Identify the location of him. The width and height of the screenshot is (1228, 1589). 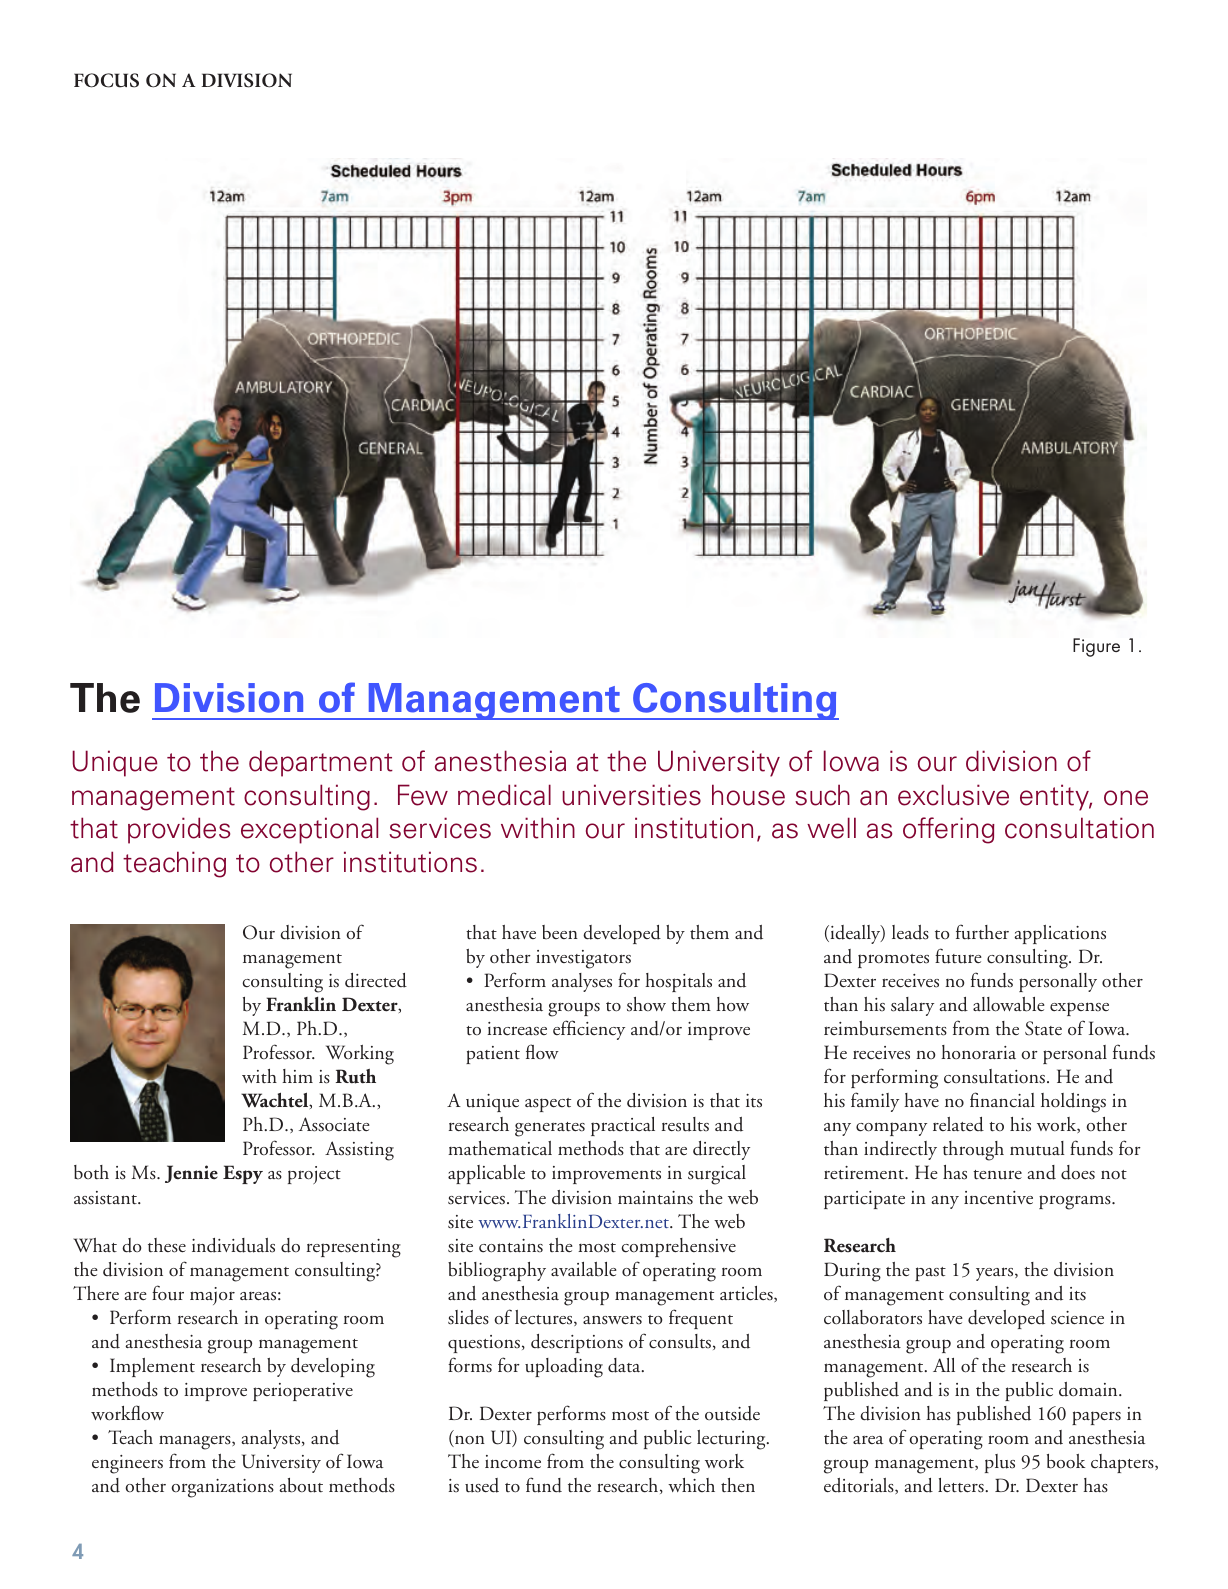
(297, 1076).
